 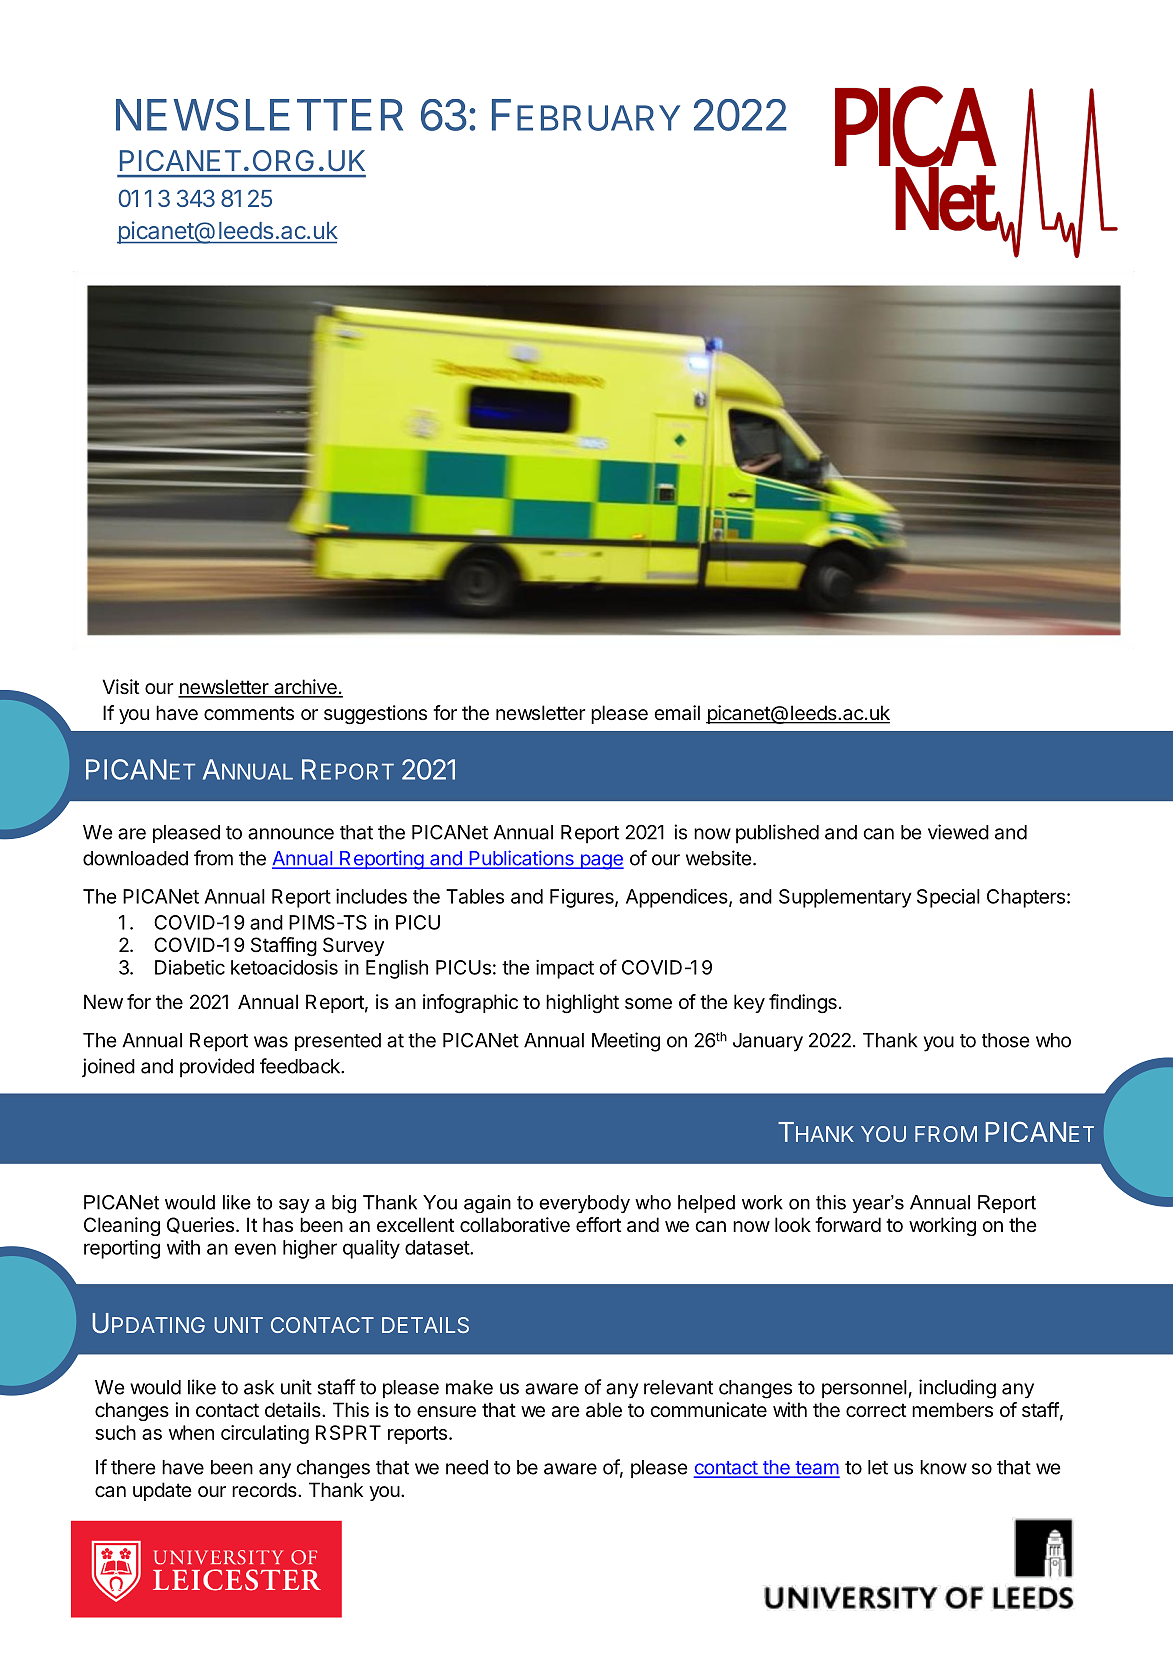 I want to click on know, so click(x=943, y=1467).
